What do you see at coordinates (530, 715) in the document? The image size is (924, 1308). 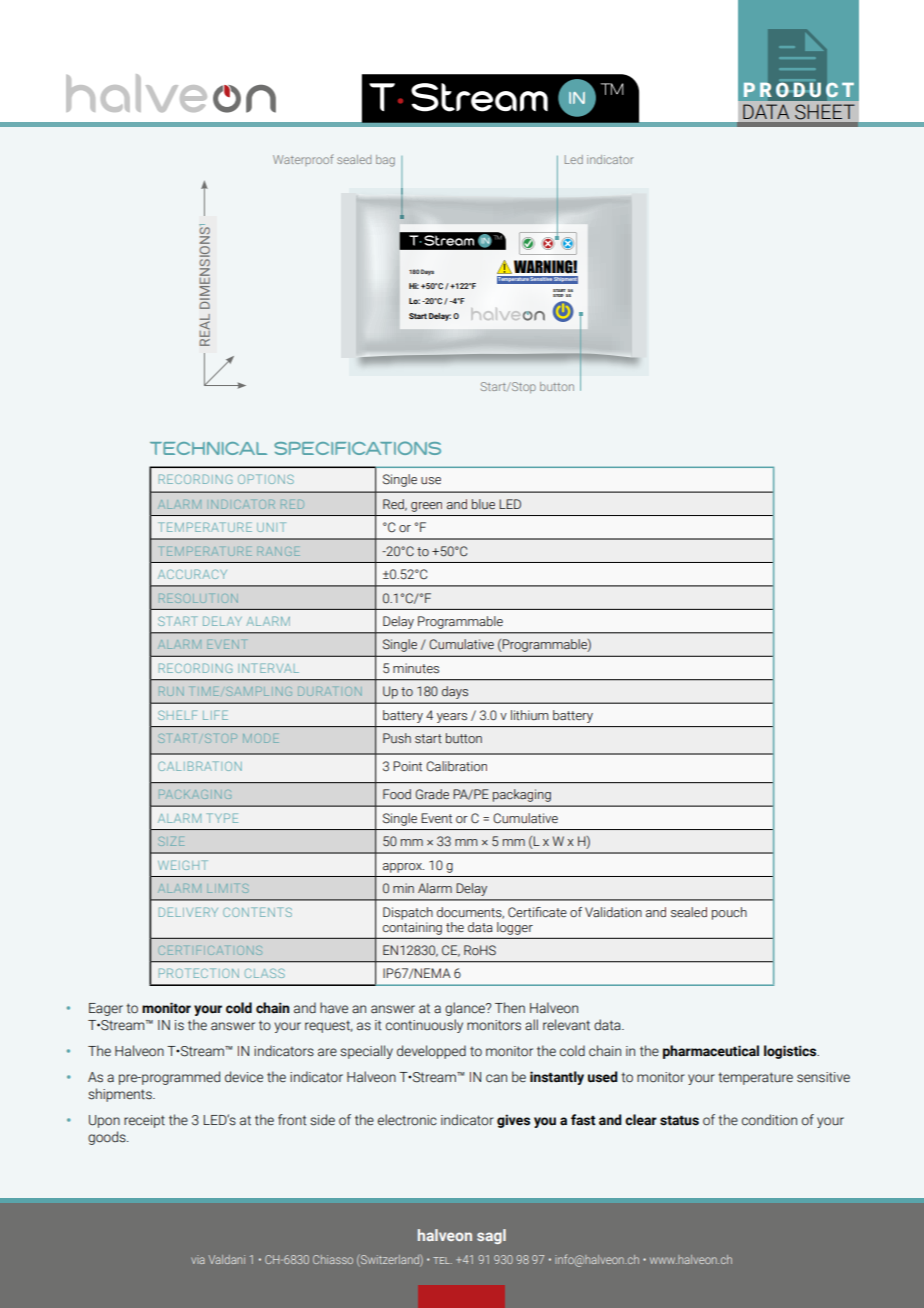 I see `lithium` at bounding box center [530, 715].
